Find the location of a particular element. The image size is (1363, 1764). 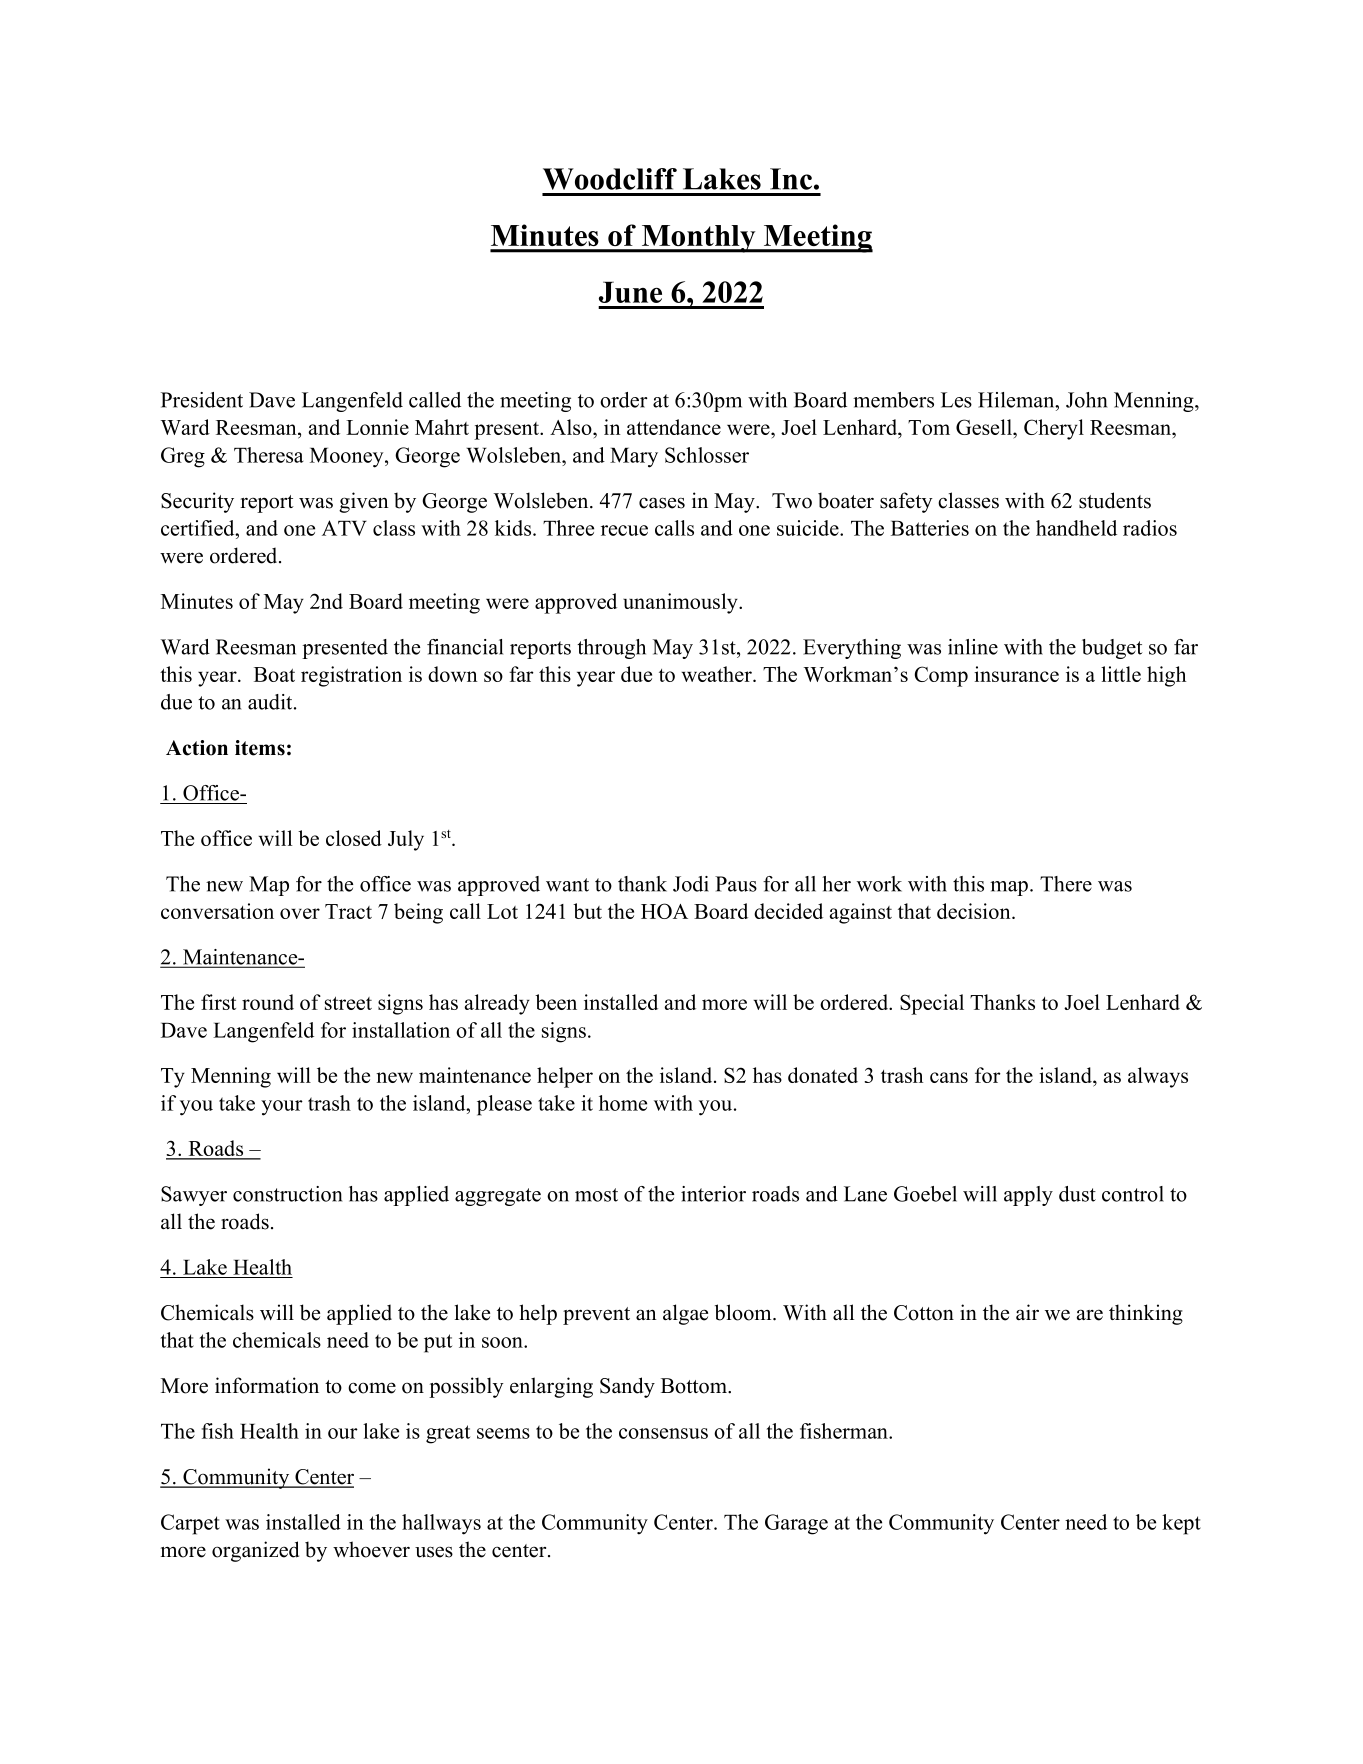

insurance is located at coordinates (1016, 674).
